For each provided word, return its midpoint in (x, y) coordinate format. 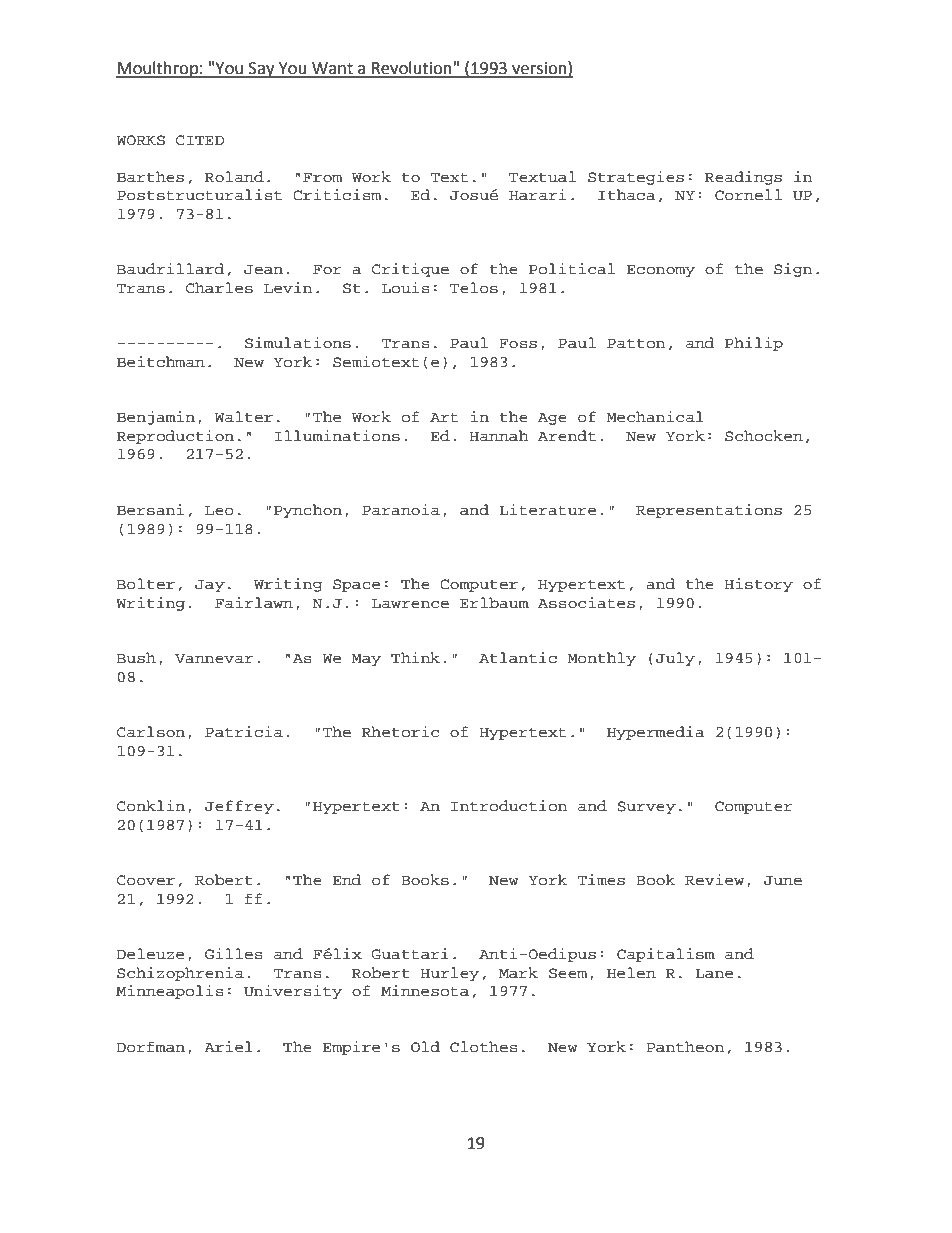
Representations (709, 511)
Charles (219, 288)
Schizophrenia (180, 974)
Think (415, 657)
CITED (200, 140)
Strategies (636, 178)
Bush (136, 658)
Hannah (499, 436)
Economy (661, 270)
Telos (474, 288)
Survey (646, 807)
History (758, 585)
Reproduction (175, 437)
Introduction (509, 806)
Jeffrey (239, 807)
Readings (743, 178)
